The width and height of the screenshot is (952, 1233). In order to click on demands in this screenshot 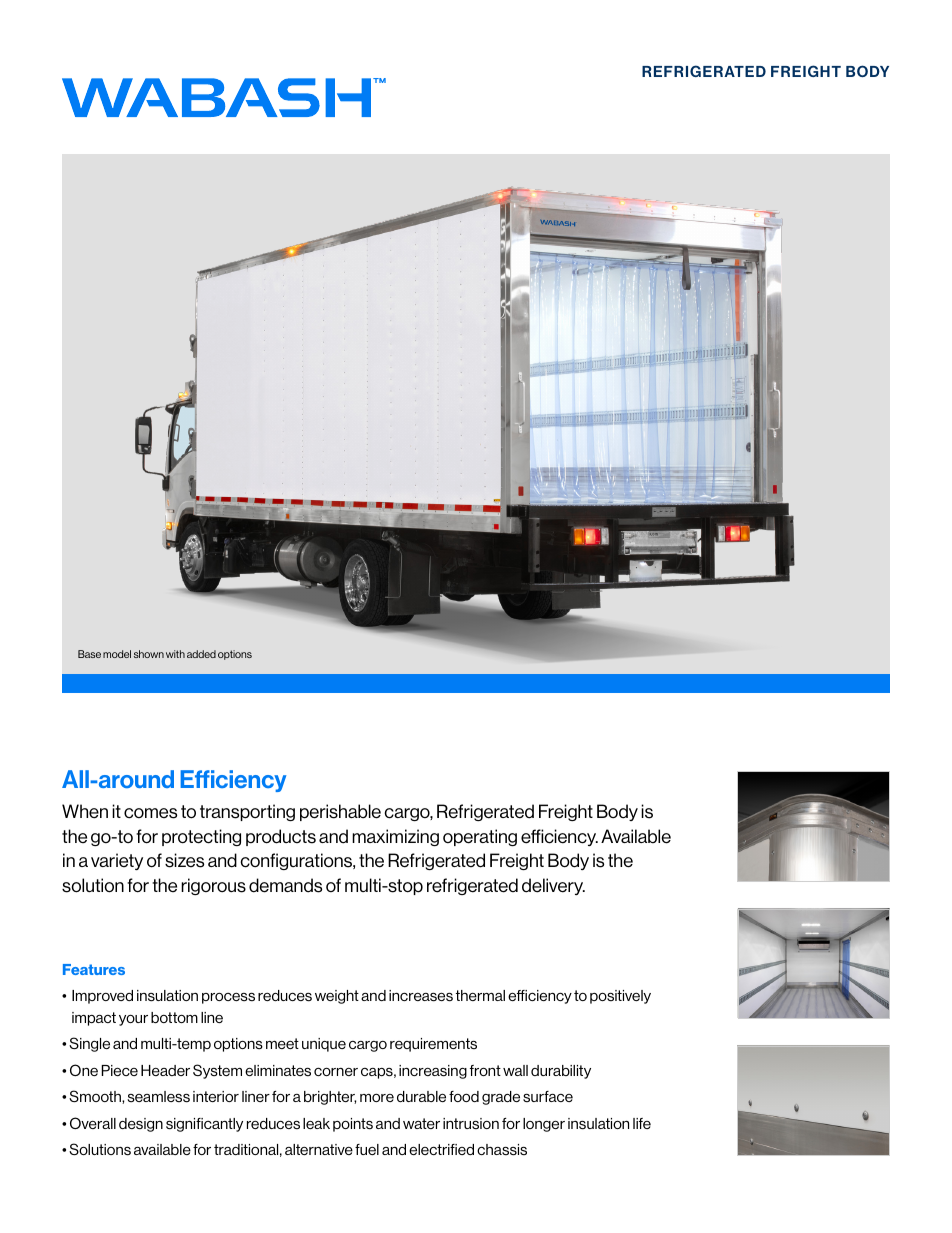, I will do `click(285, 885)`.
